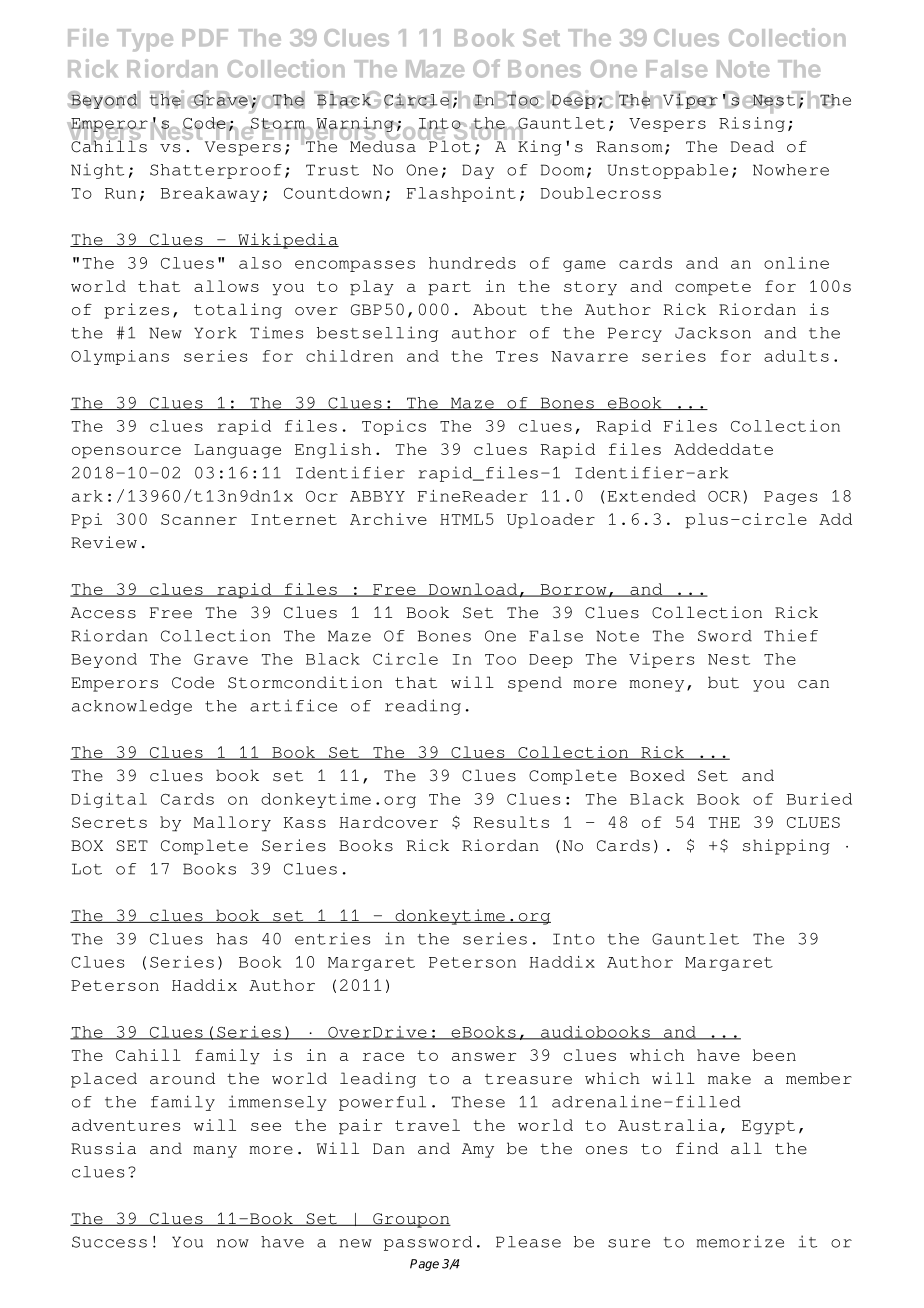 This image has height=1308, width=924. Describe the element at coordinates (450, 145) in the image. I see `Plot` at that location.
